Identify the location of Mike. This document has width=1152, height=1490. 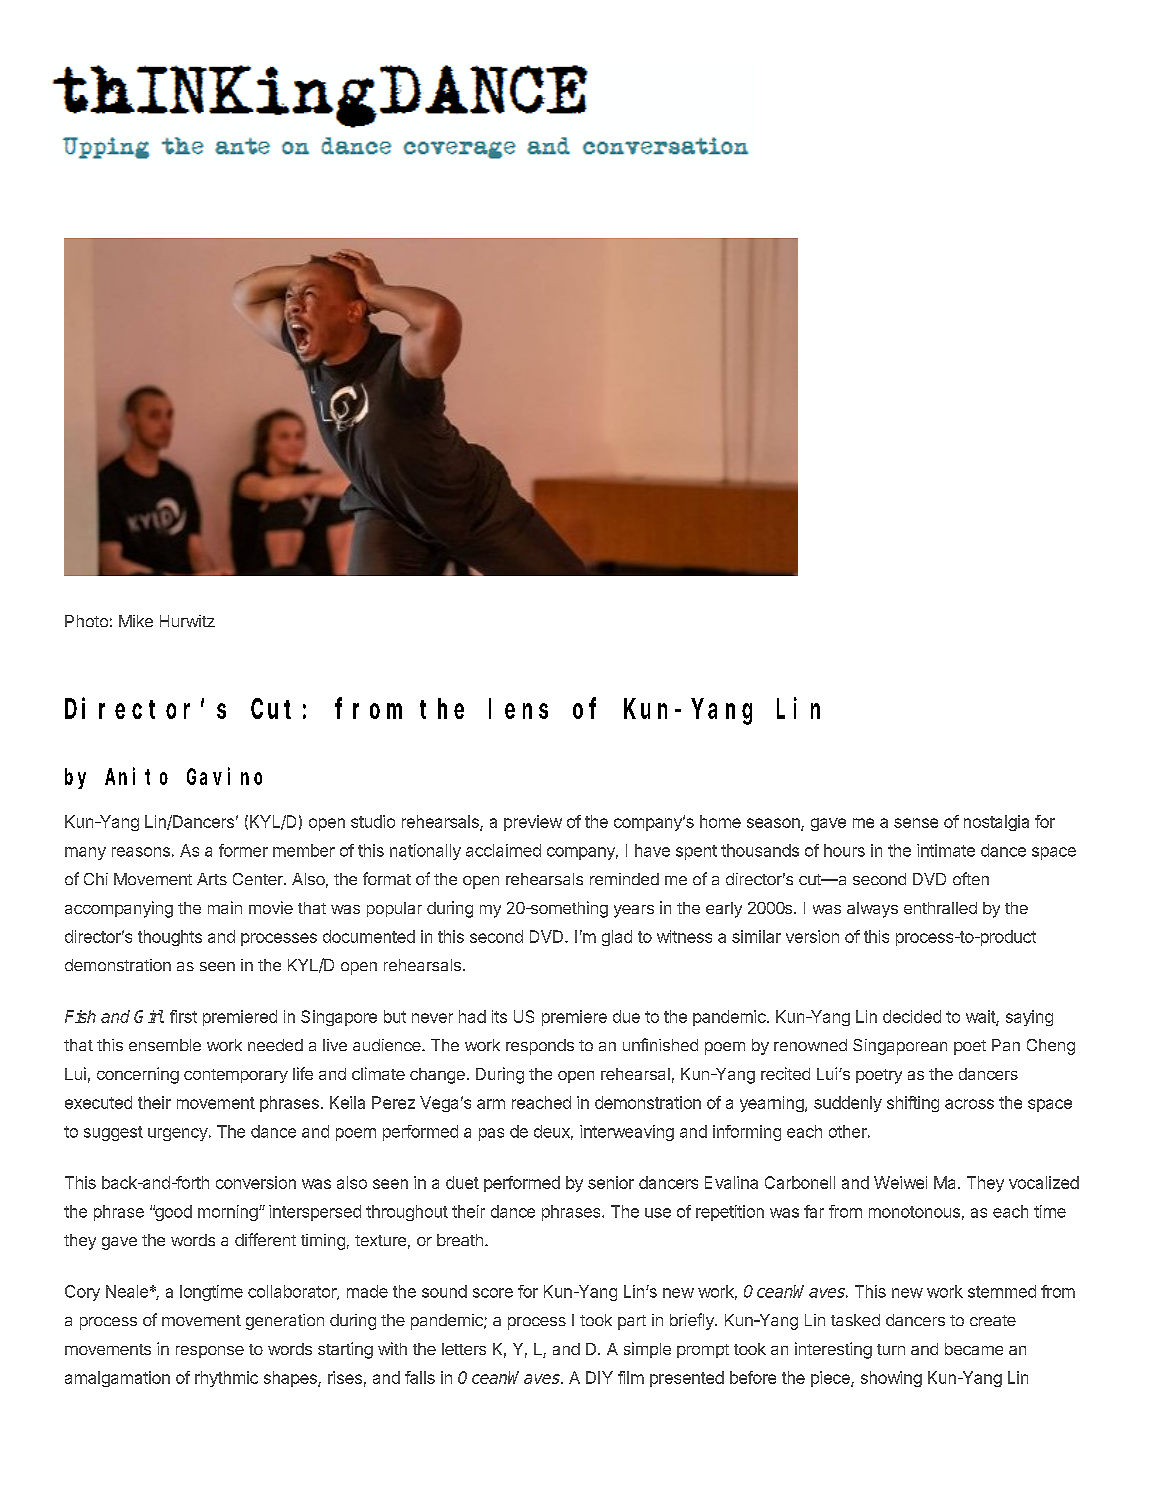
(136, 621).
